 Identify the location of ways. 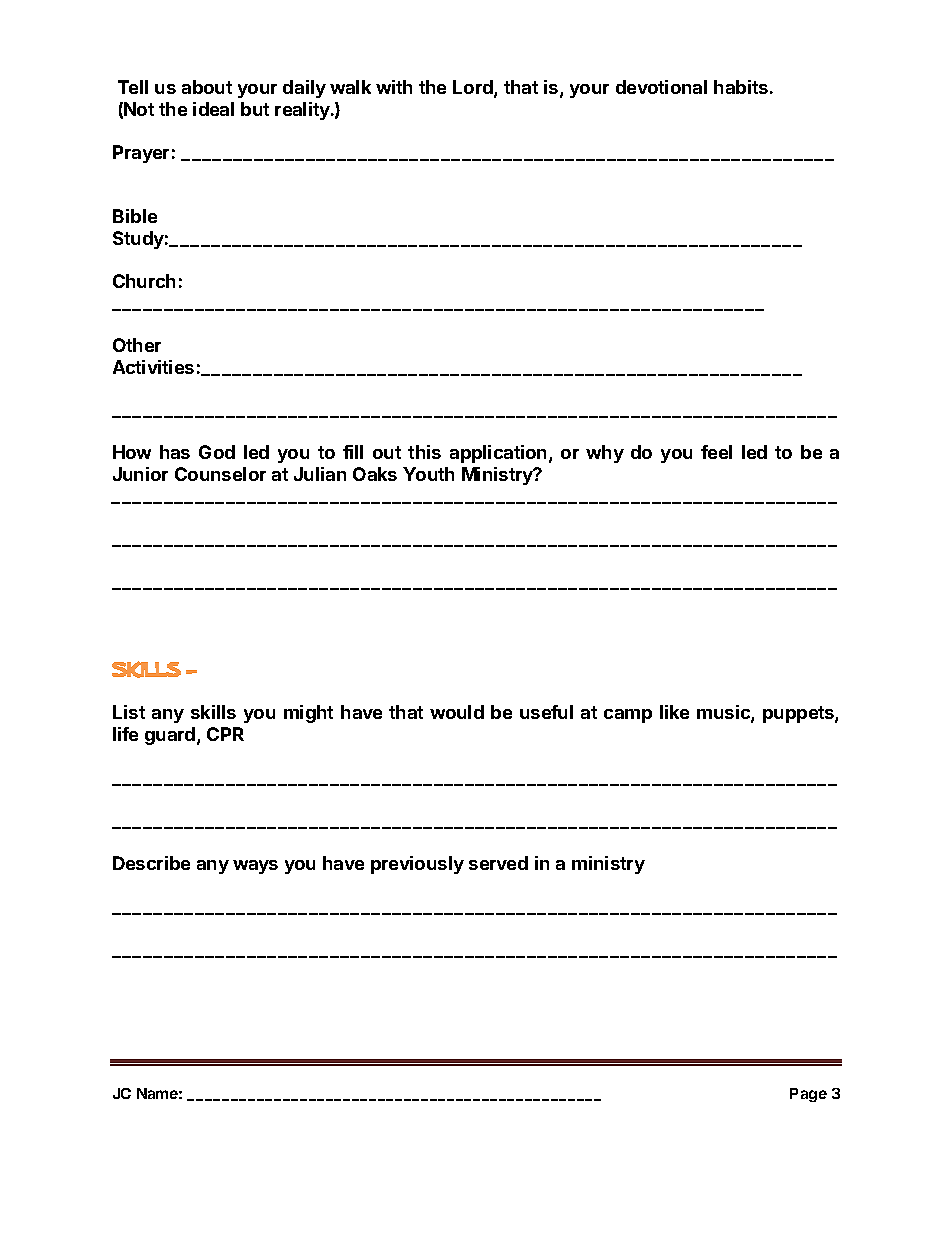
(255, 867).
